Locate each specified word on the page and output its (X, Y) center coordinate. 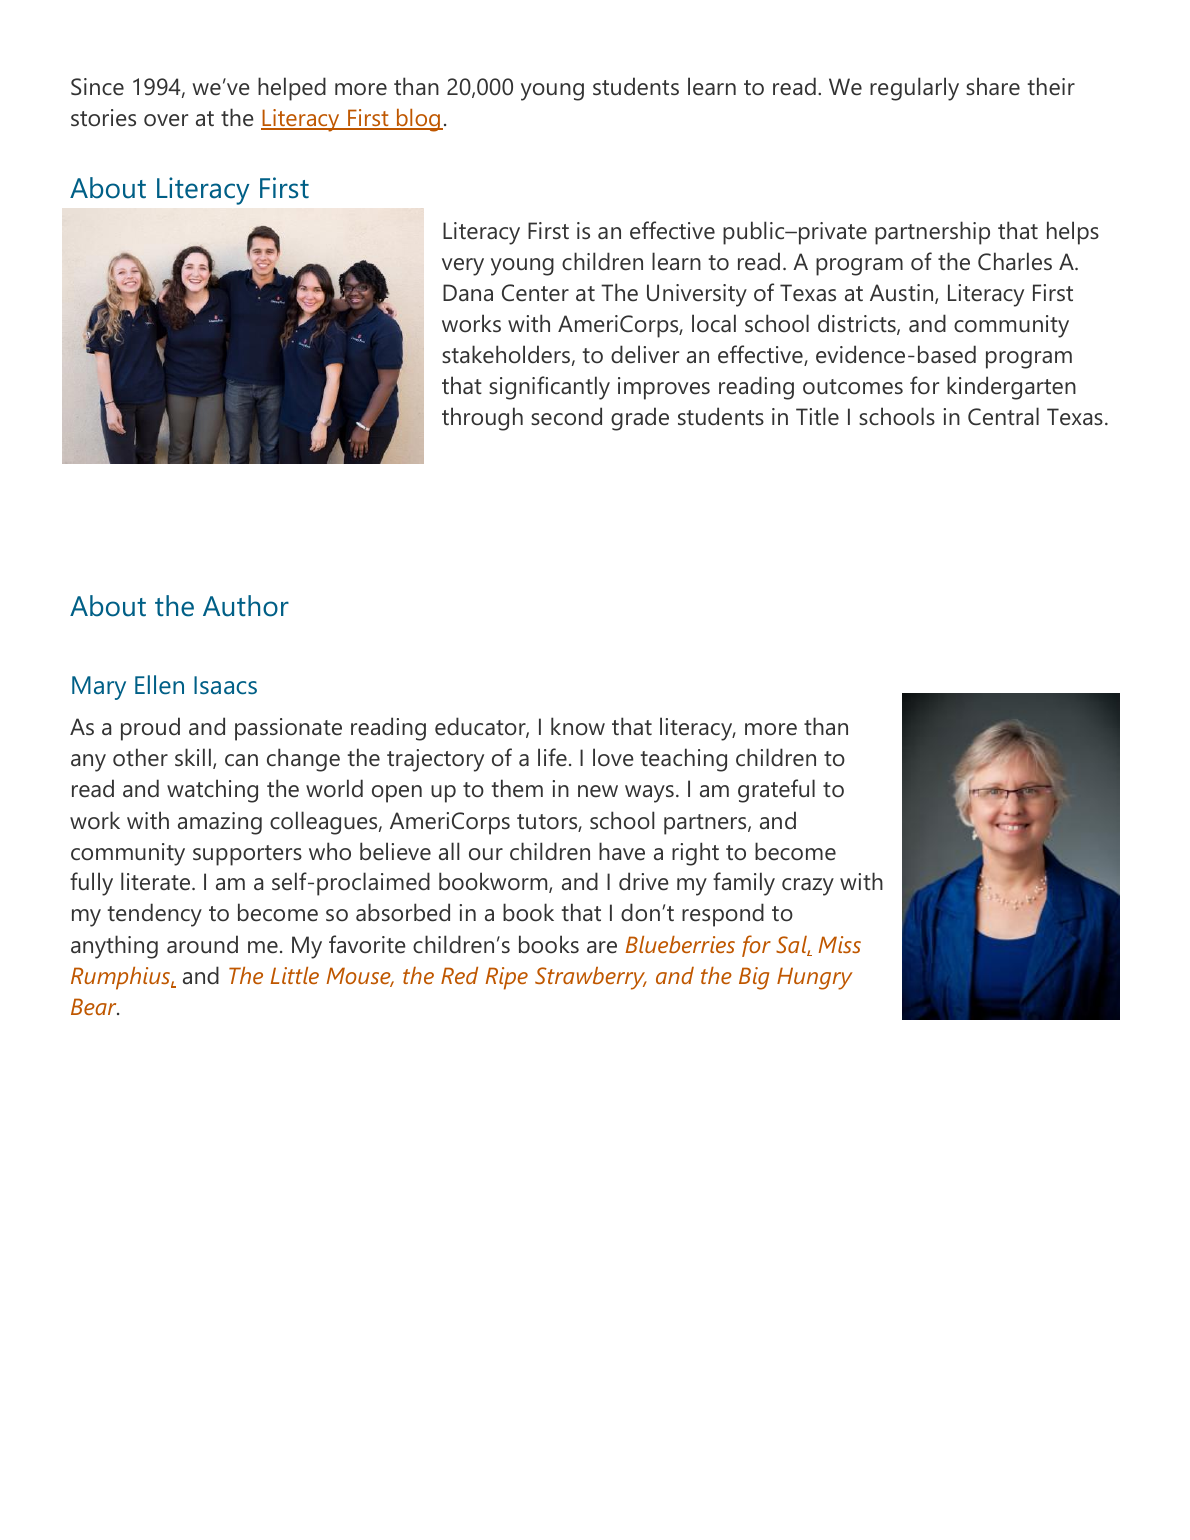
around (202, 944)
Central (1003, 416)
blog (419, 120)
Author (246, 606)
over (166, 120)
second (566, 416)
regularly (914, 89)
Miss (839, 944)
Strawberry (591, 978)
